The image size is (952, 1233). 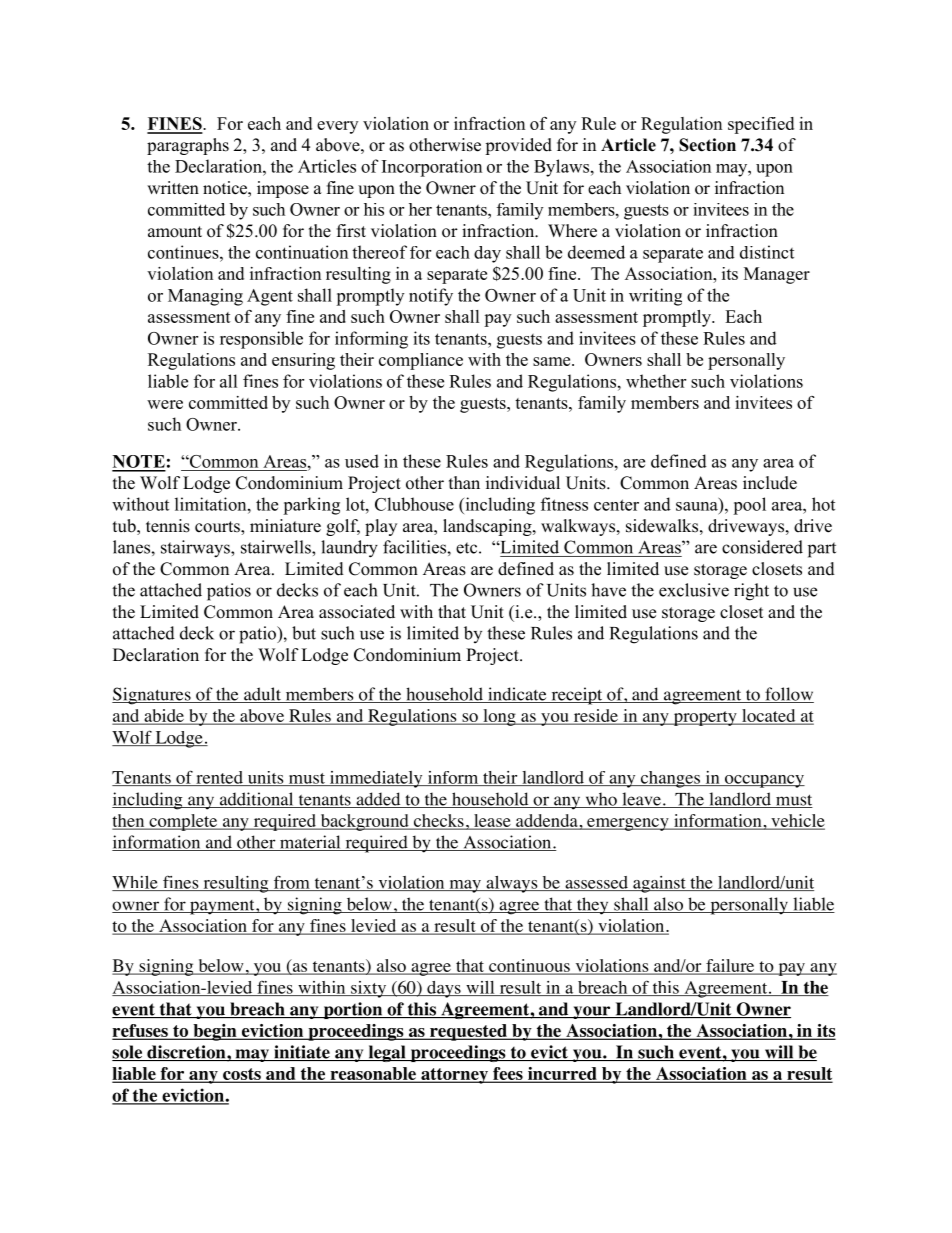 I want to click on paragraphs, so click(x=188, y=146).
